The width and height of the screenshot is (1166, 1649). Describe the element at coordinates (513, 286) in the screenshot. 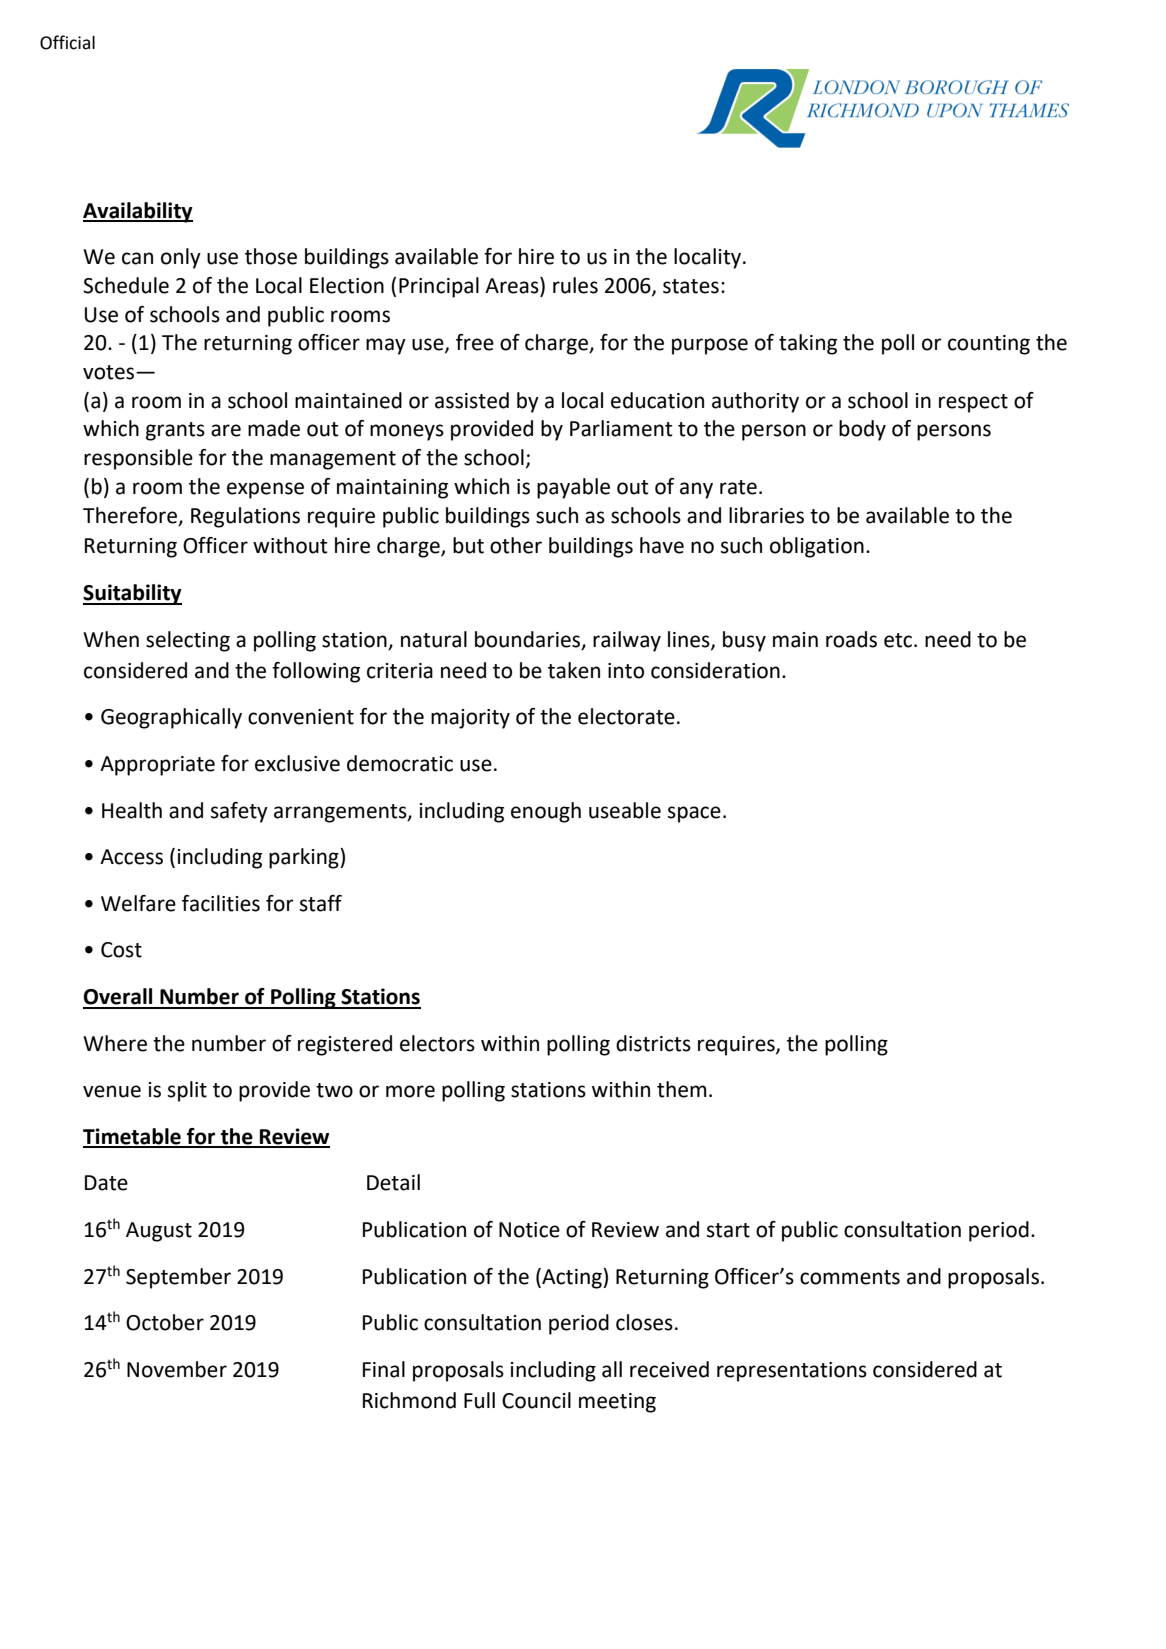

I see `Areas` at that location.
